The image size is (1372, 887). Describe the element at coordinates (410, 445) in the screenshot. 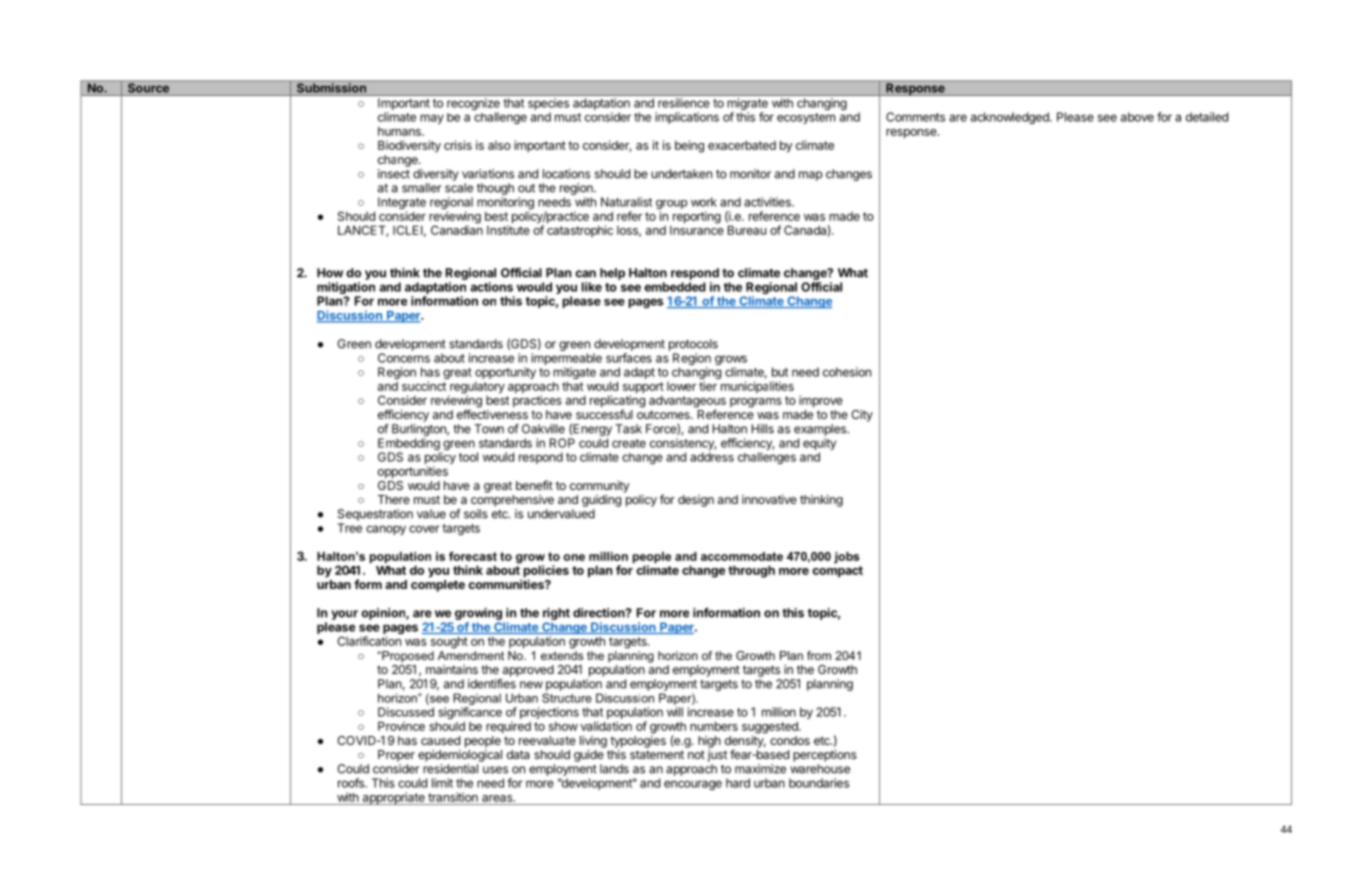

I see `Embedding` at that location.
